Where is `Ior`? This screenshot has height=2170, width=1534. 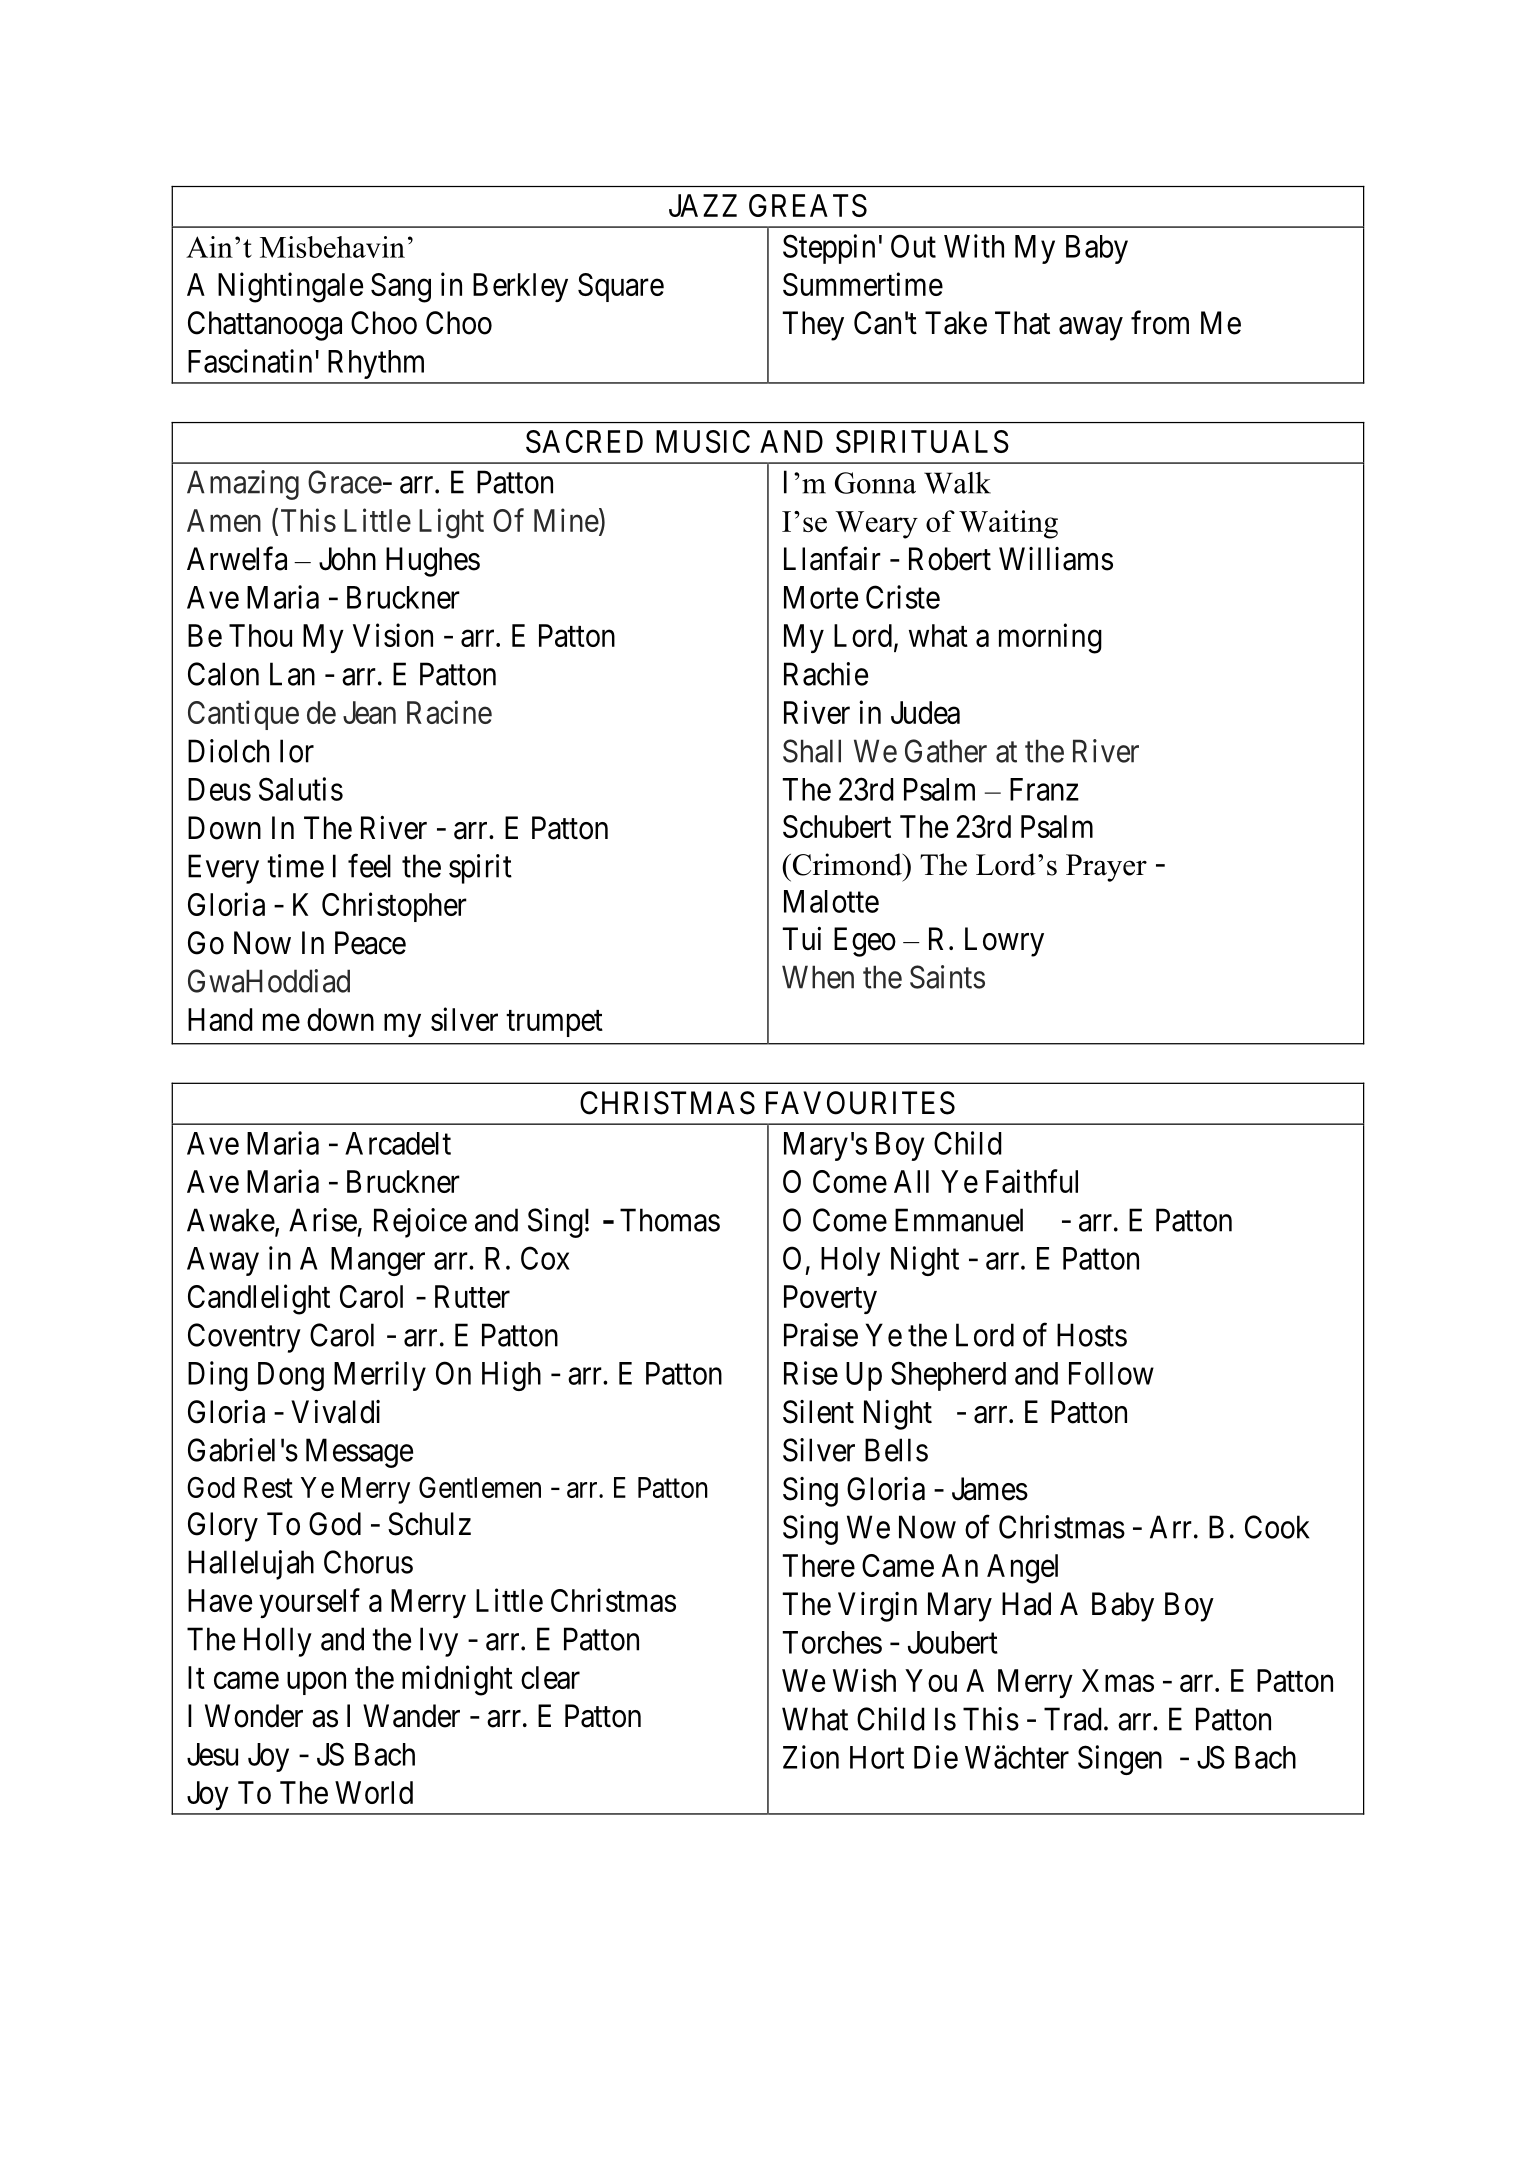 Ior is located at coordinates (297, 751).
